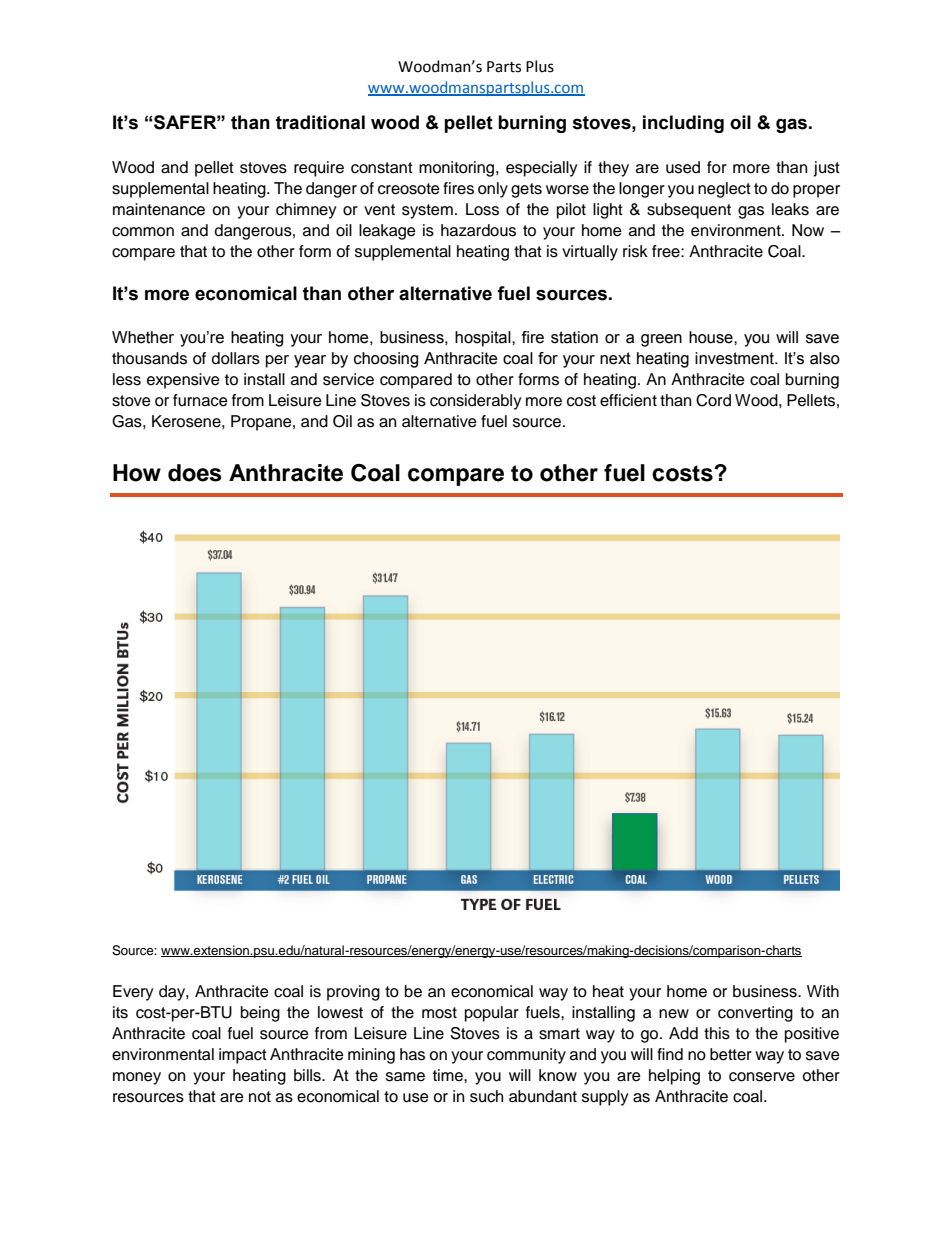 This page has height=1233, width=952. What do you see at coordinates (353, 993) in the page?
I see `proving` at bounding box center [353, 993].
